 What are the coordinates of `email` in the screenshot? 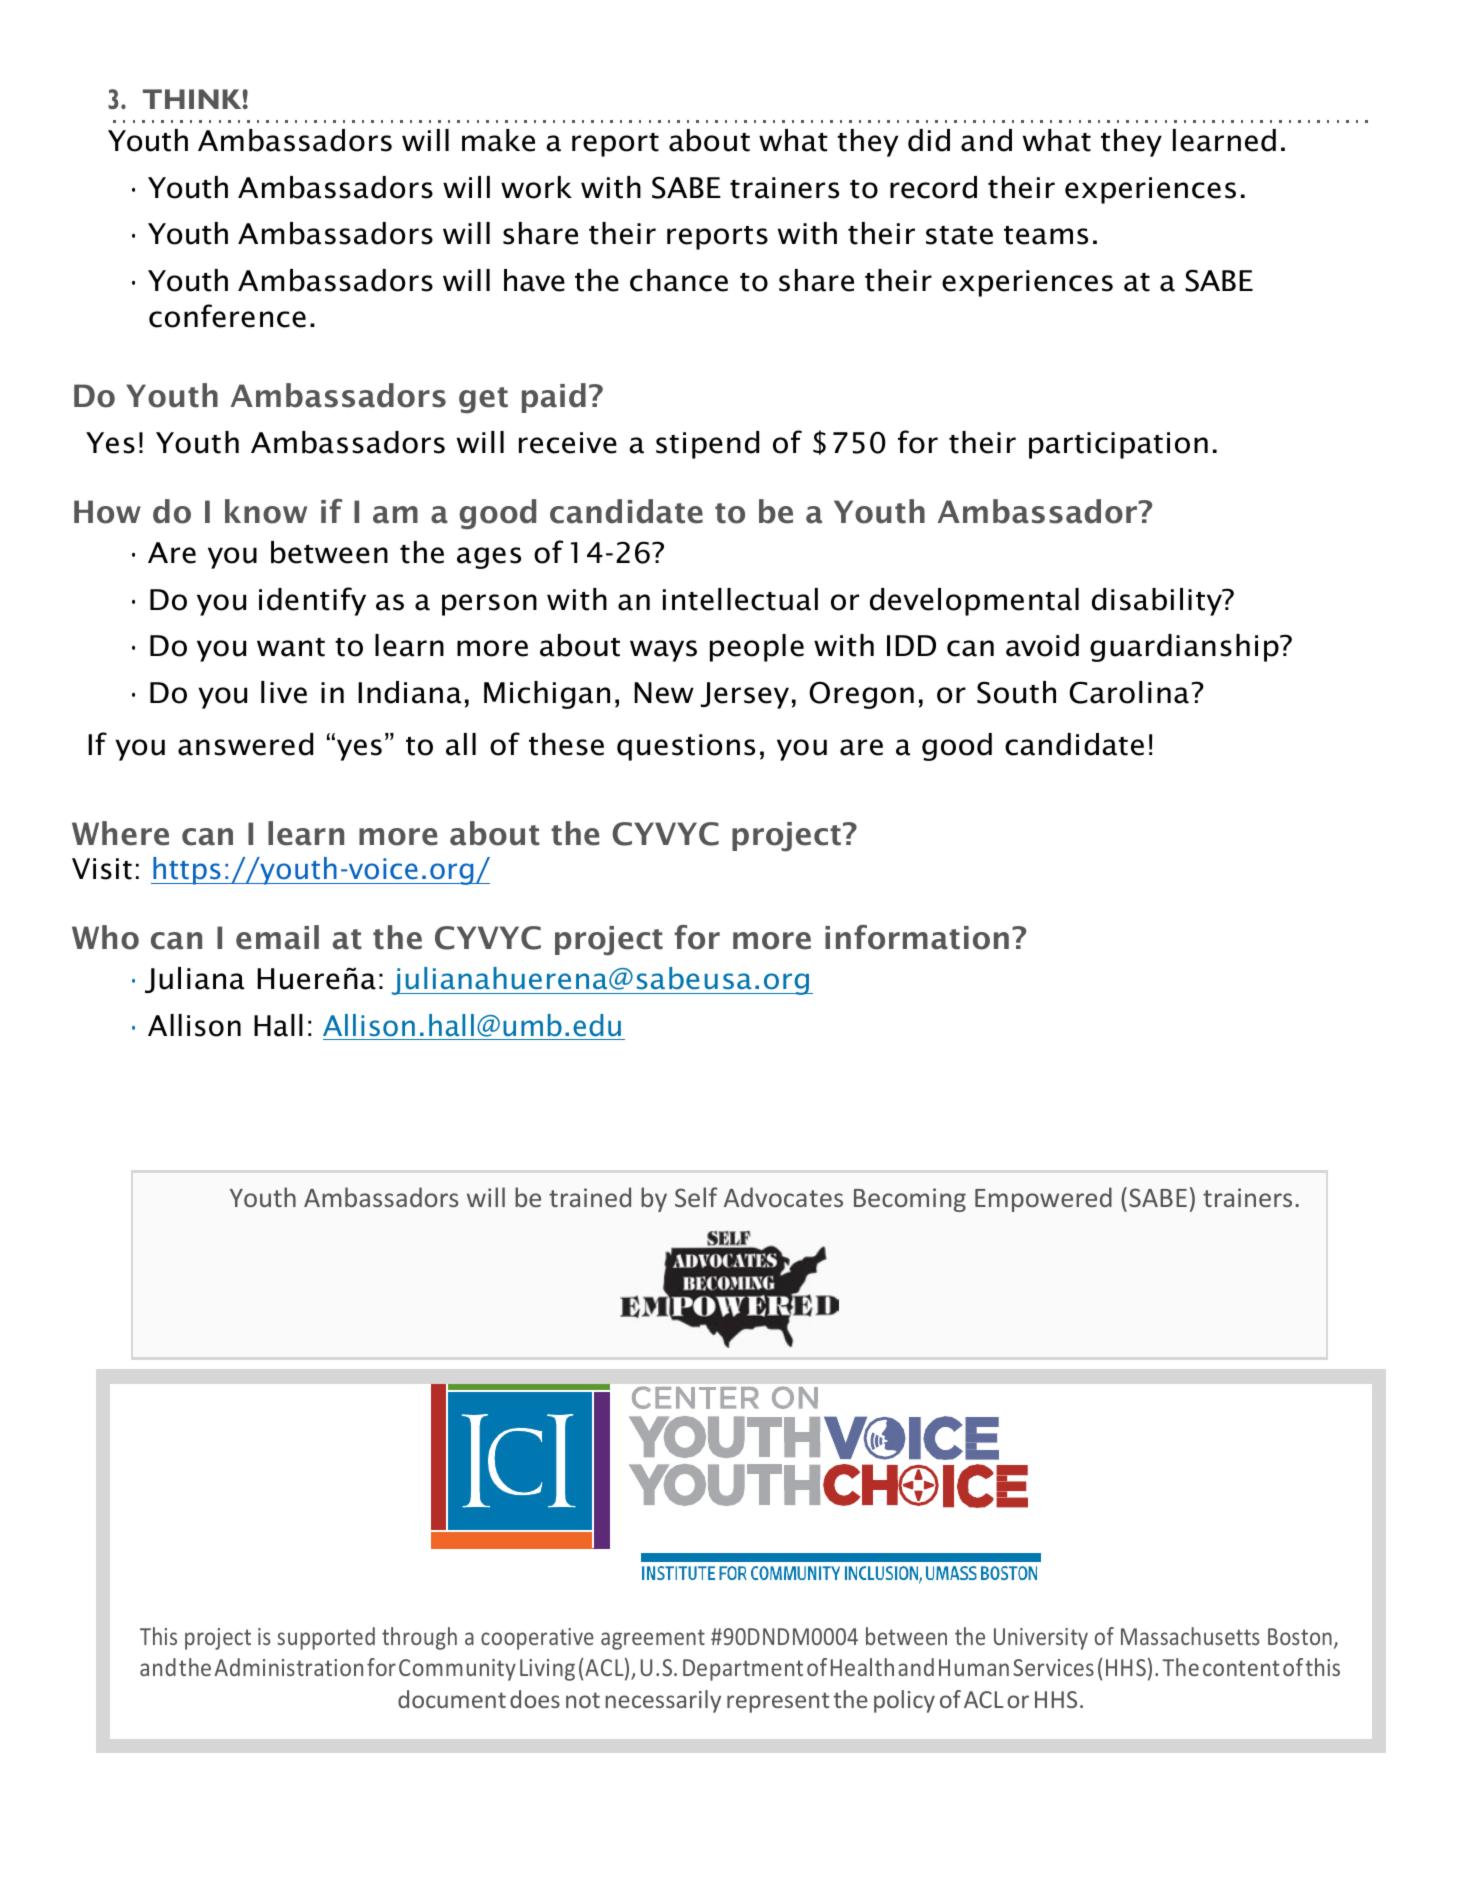 It's located at (277, 937).
